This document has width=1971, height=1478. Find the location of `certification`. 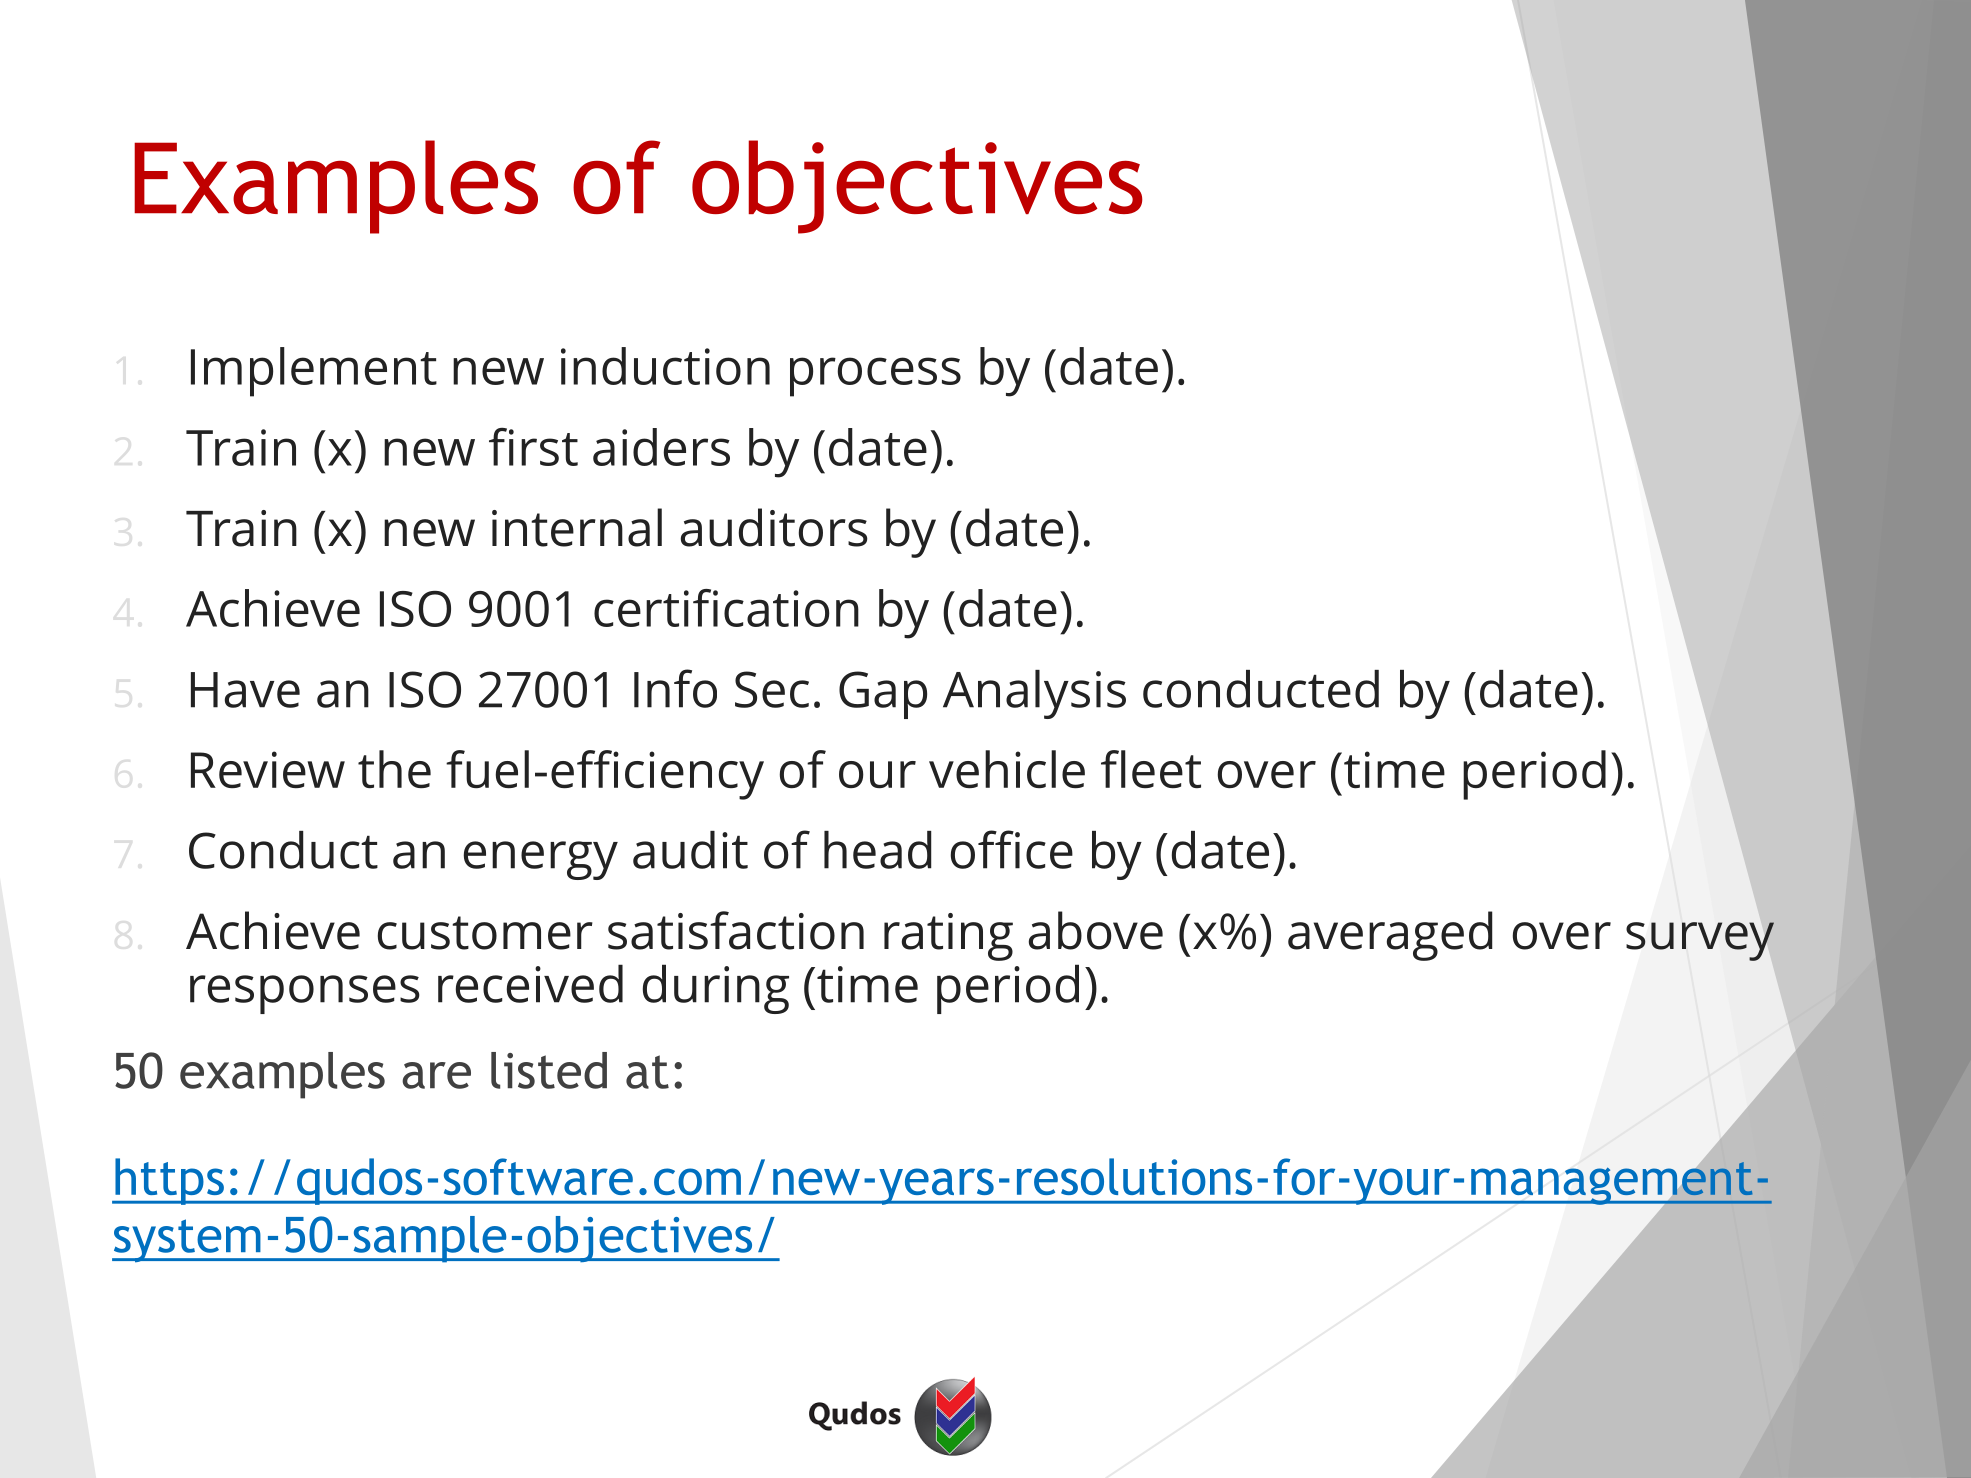

certification is located at coordinates (726, 608).
